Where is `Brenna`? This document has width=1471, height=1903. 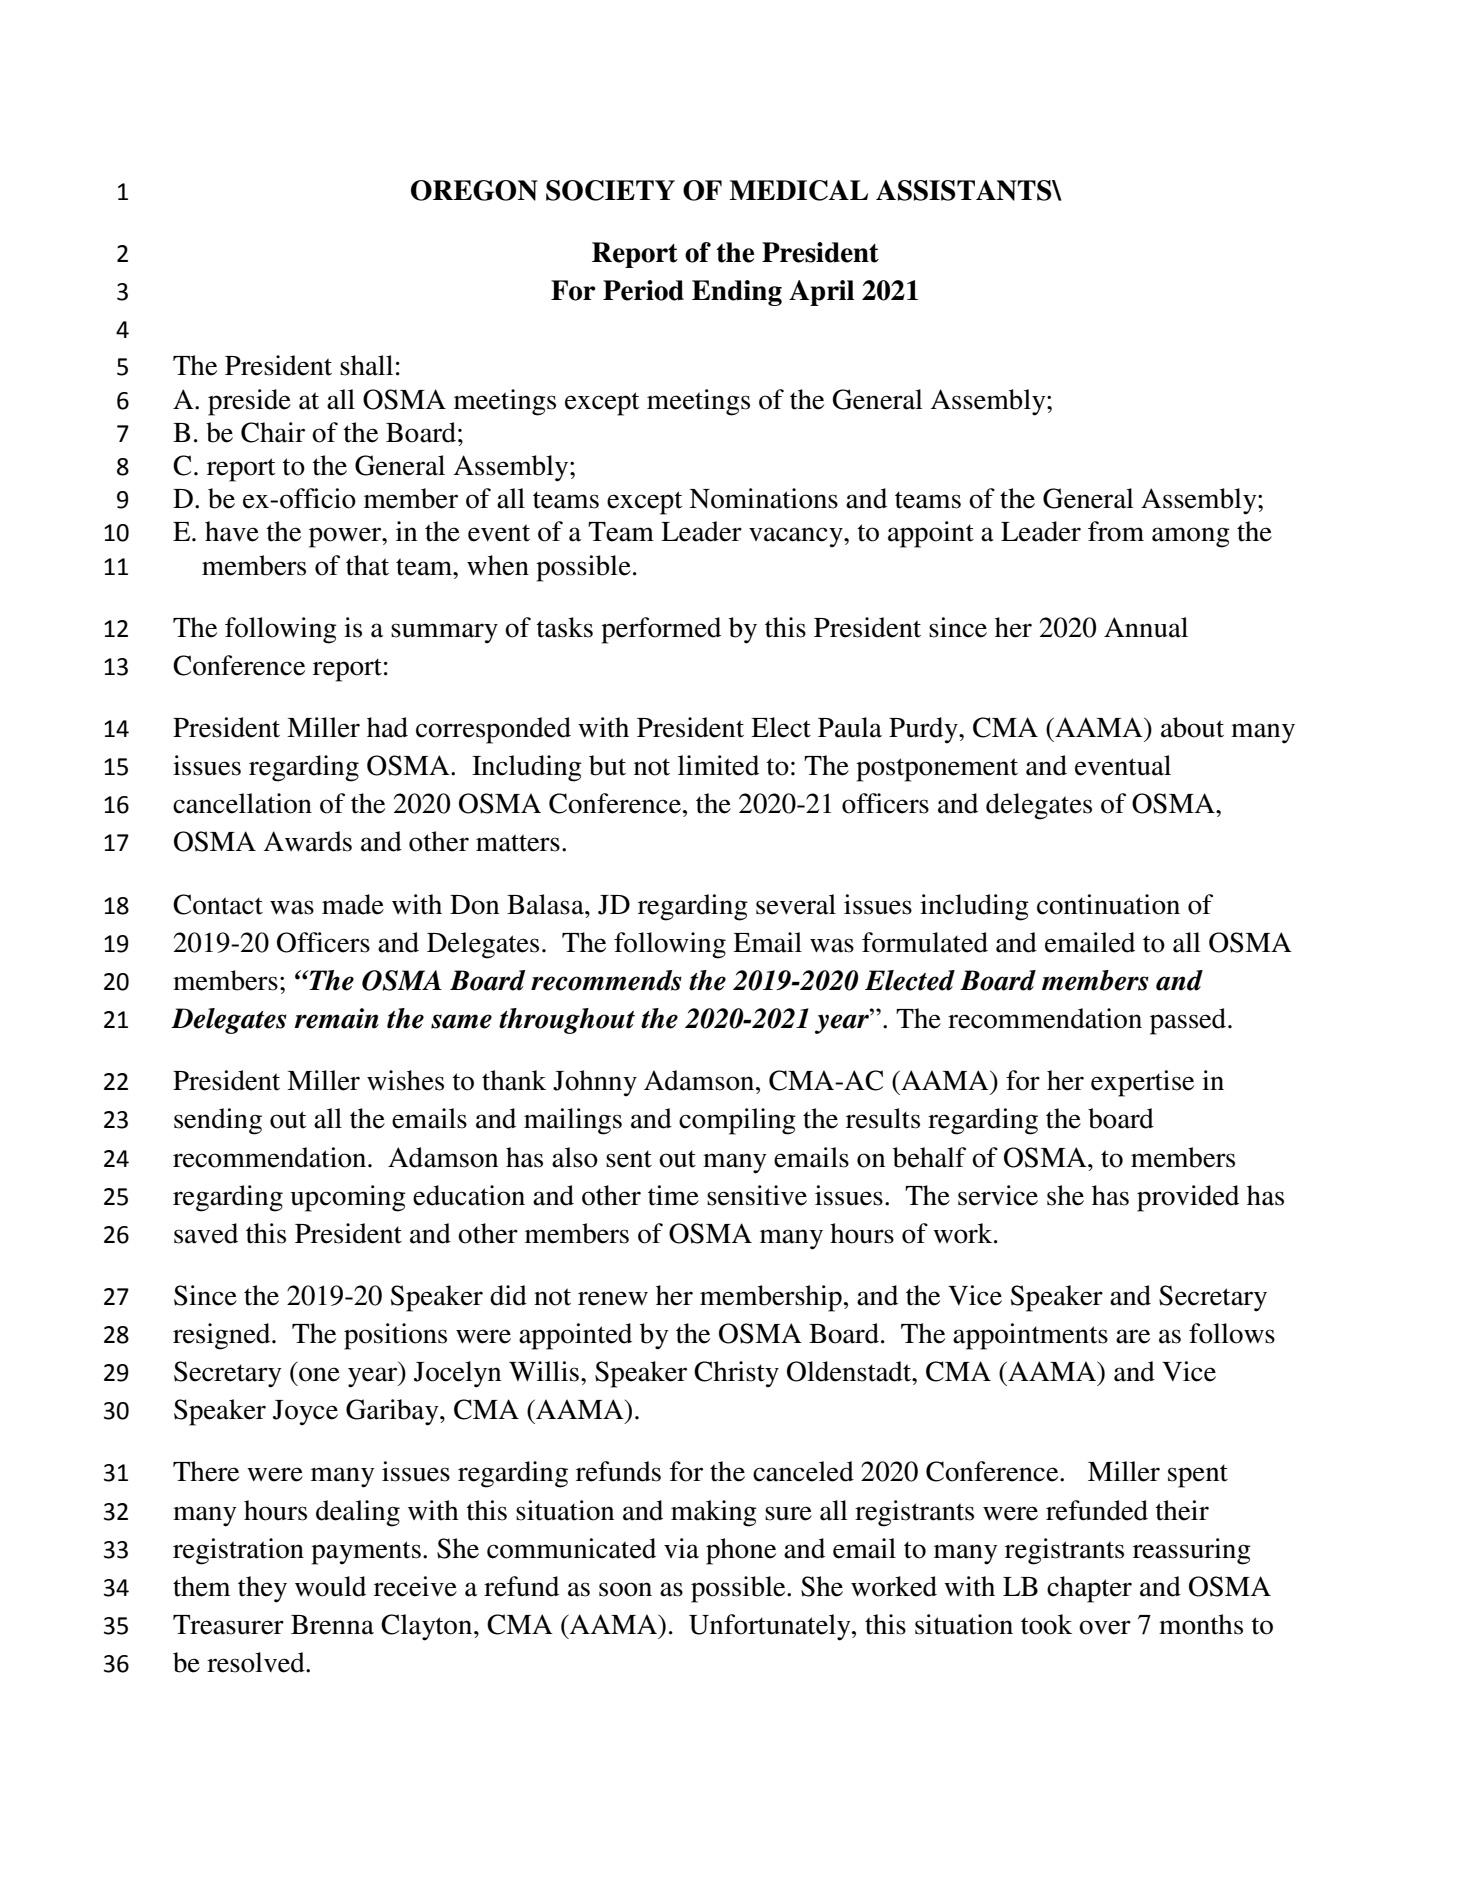
Brenna is located at coordinates (332, 1625).
